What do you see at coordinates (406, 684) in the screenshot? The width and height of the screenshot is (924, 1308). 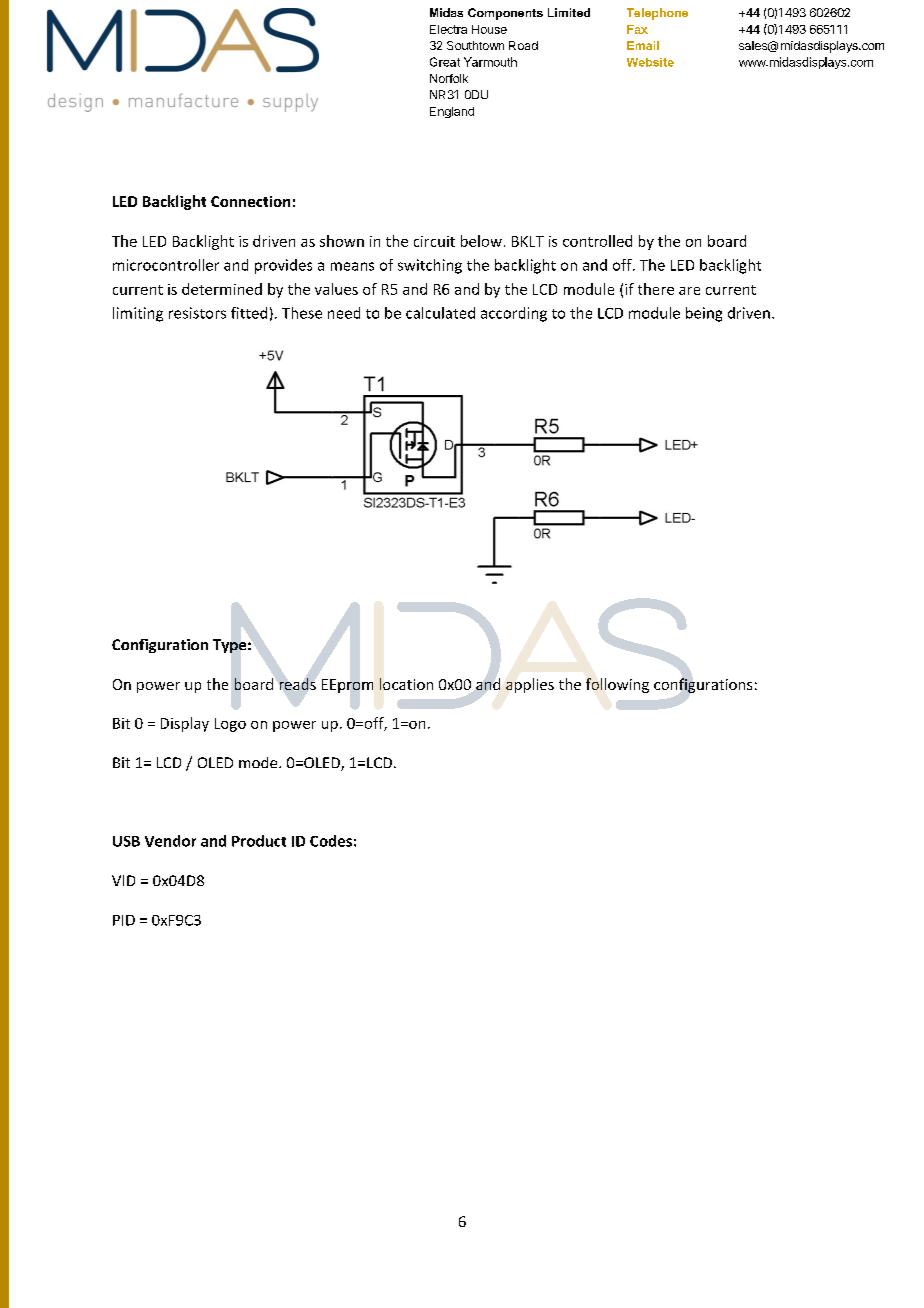 I see `location` at bounding box center [406, 684].
